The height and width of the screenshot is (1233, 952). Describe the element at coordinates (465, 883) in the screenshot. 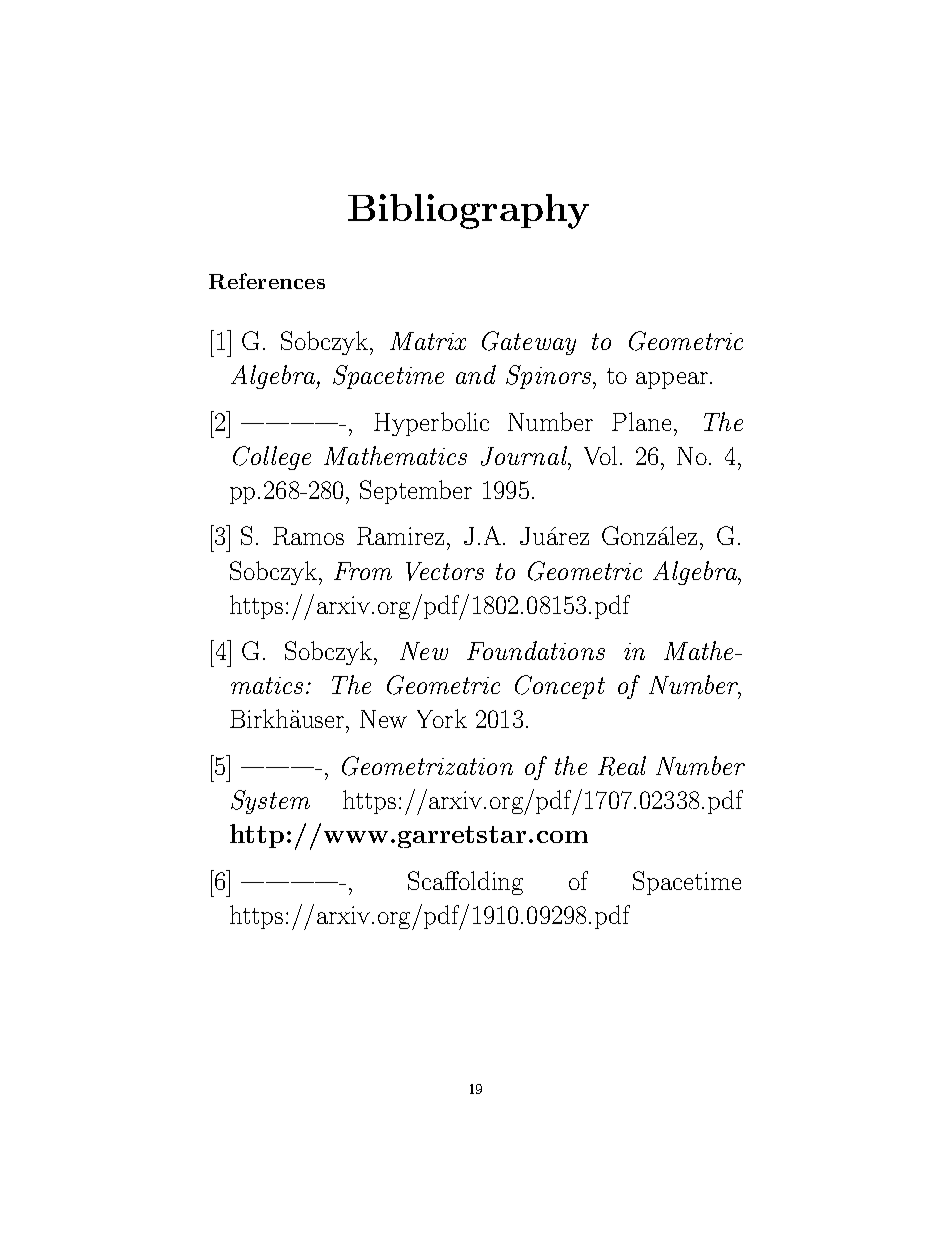

I see `Scaffolding` at that location.
